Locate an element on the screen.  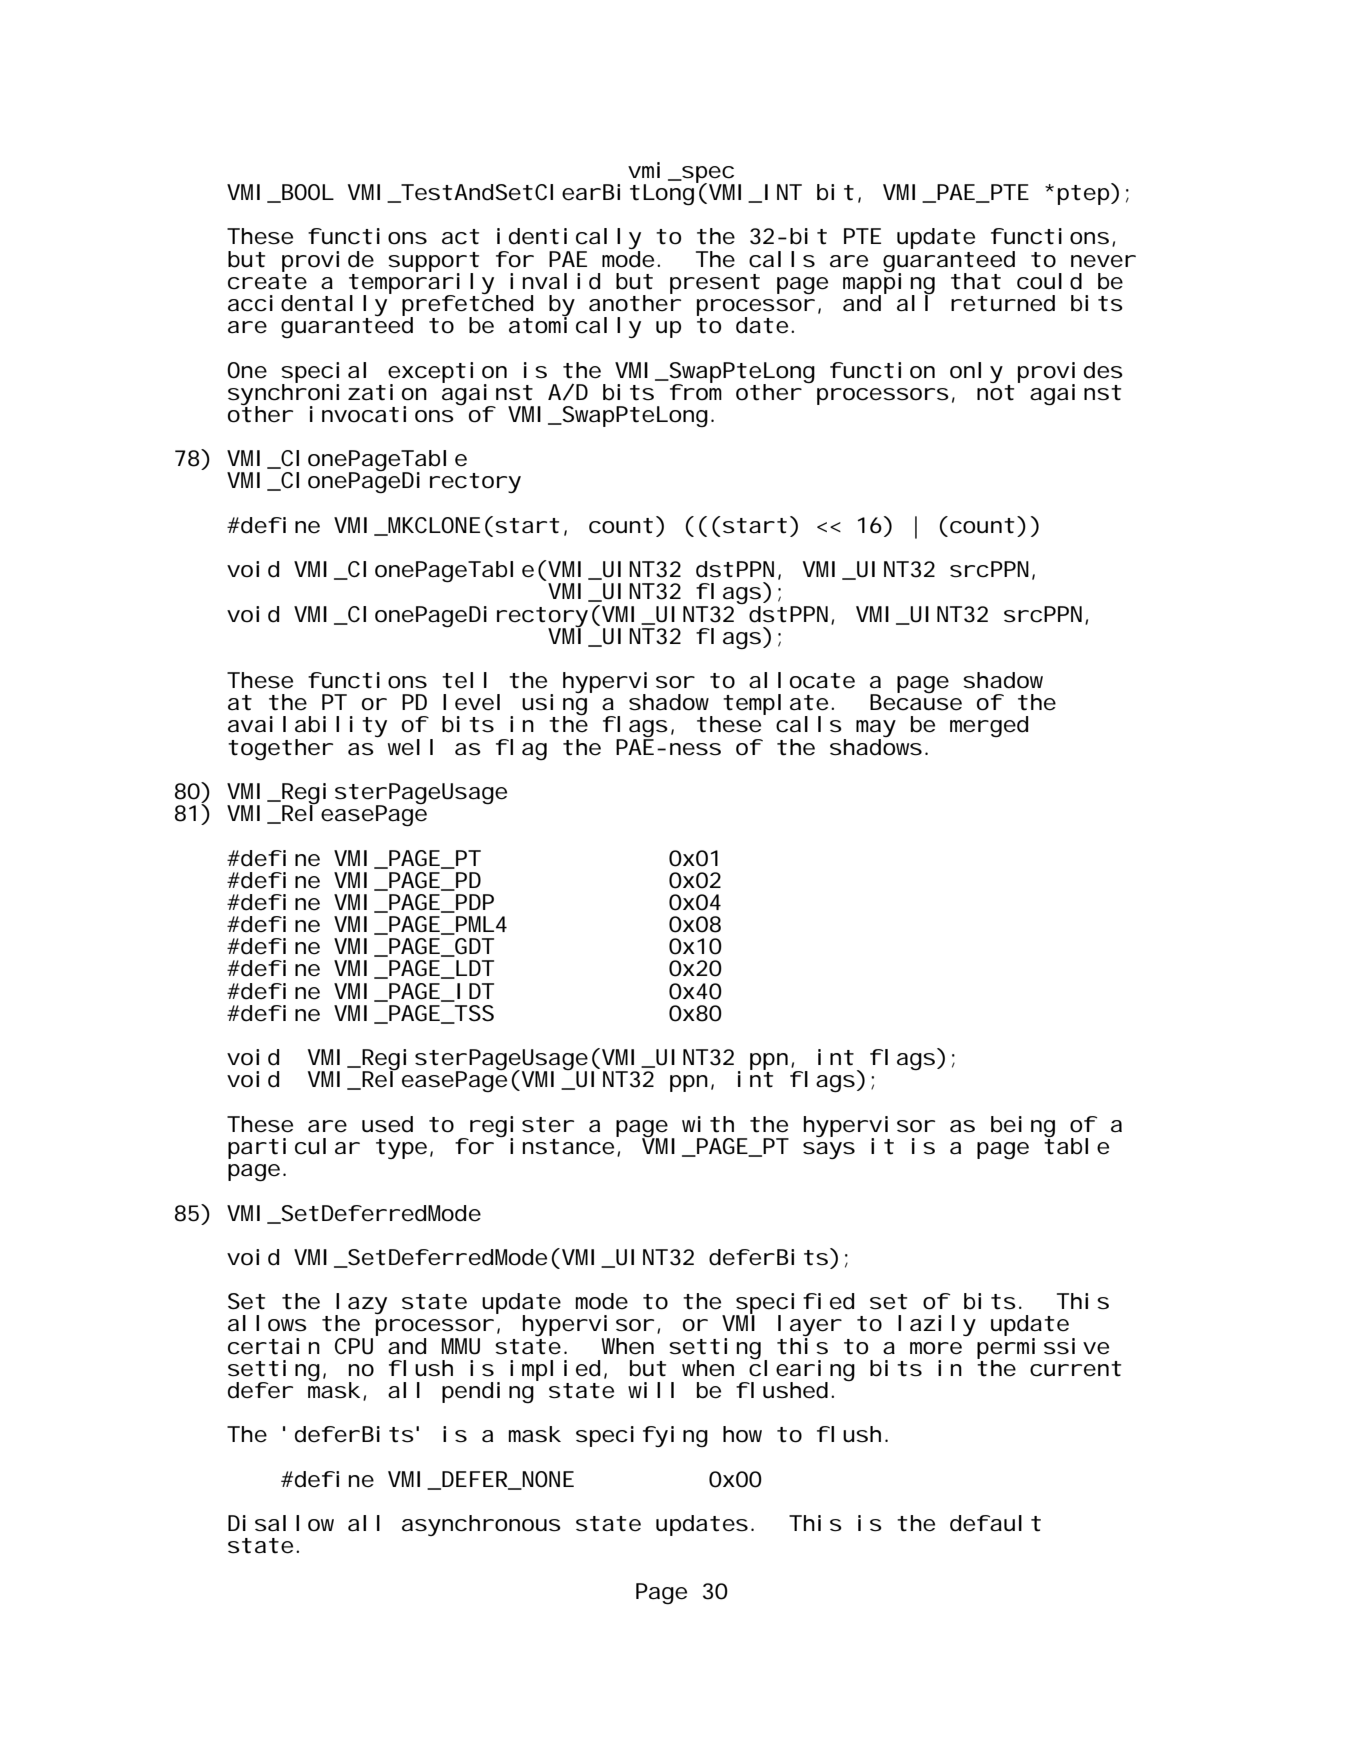
identically is located at coordinates (569, 240).
